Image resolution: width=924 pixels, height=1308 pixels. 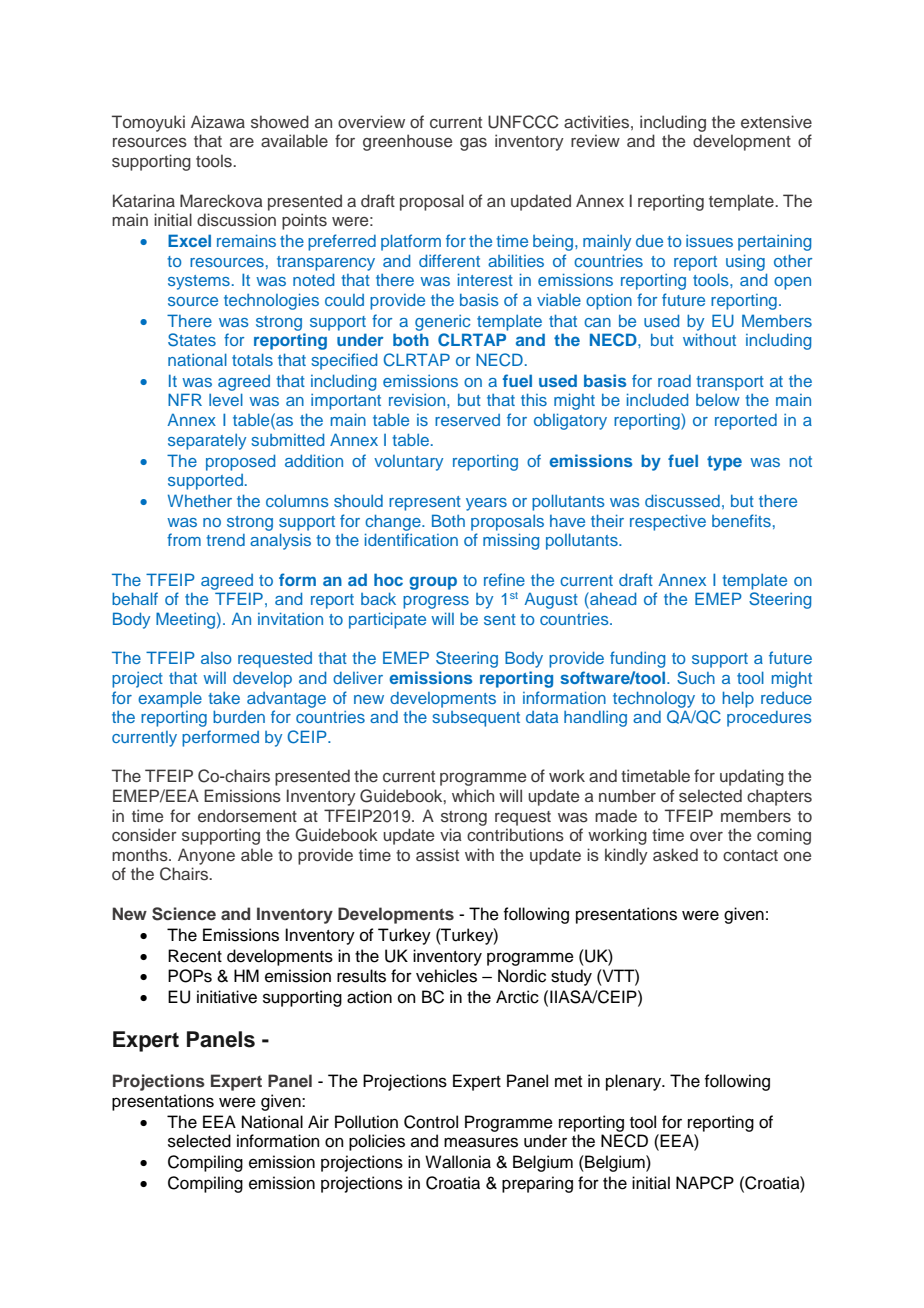 What do you see at coordinates (436, 602) in the screenshot?
I see `progress` at bounding box center [436, 602].
